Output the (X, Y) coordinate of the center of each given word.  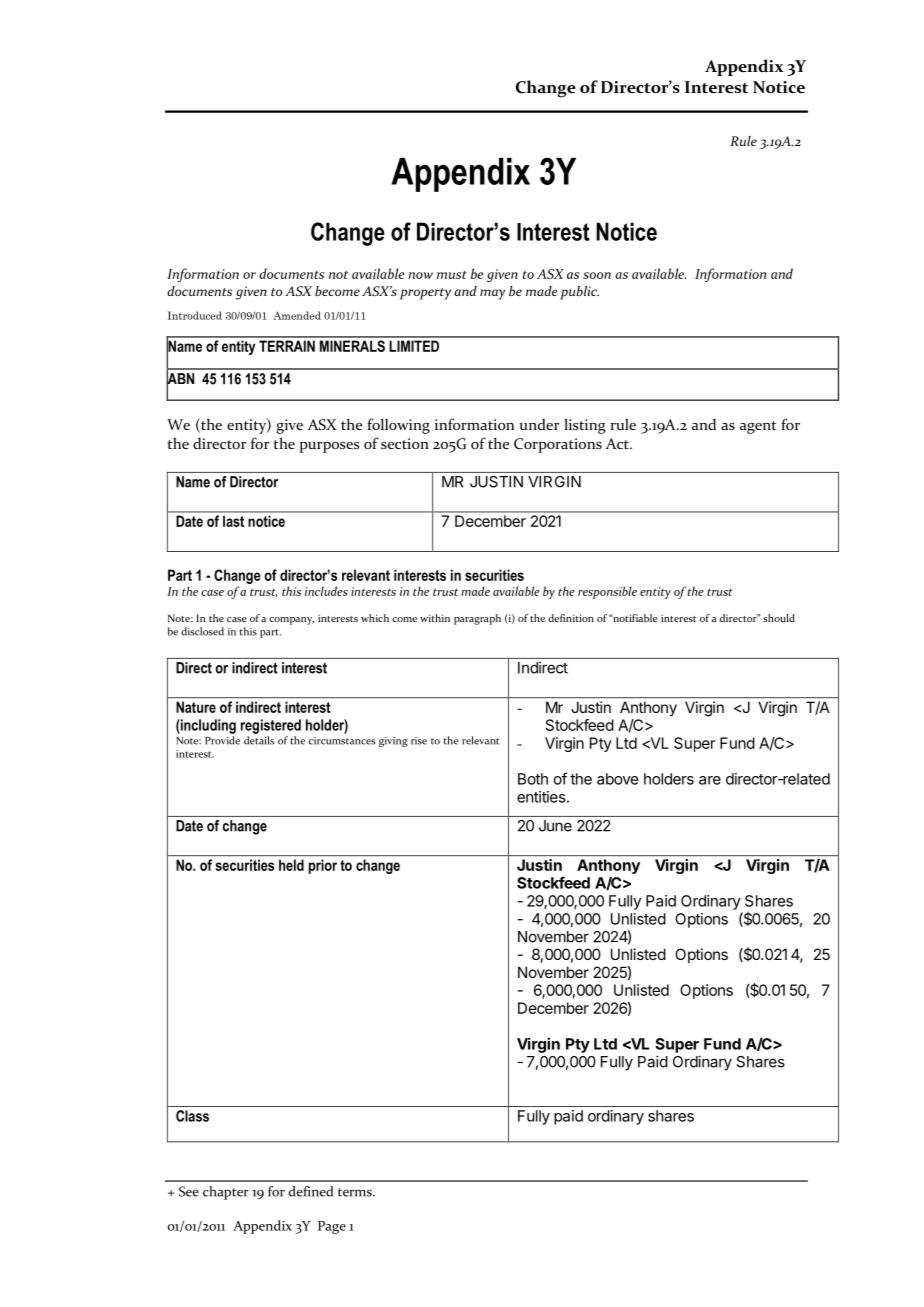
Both (533, 779)
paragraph (477, 619)
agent (758, 427)
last (233, 521)
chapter (226, 1193)
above (617, 779)
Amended (297, 315)
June (555, 826)
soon (597, 275)
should (779, 618)
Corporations (558, 445)
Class (192, 1116)
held (291, 865)
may (492, 294)
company (291, 621)
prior (323, 866)
